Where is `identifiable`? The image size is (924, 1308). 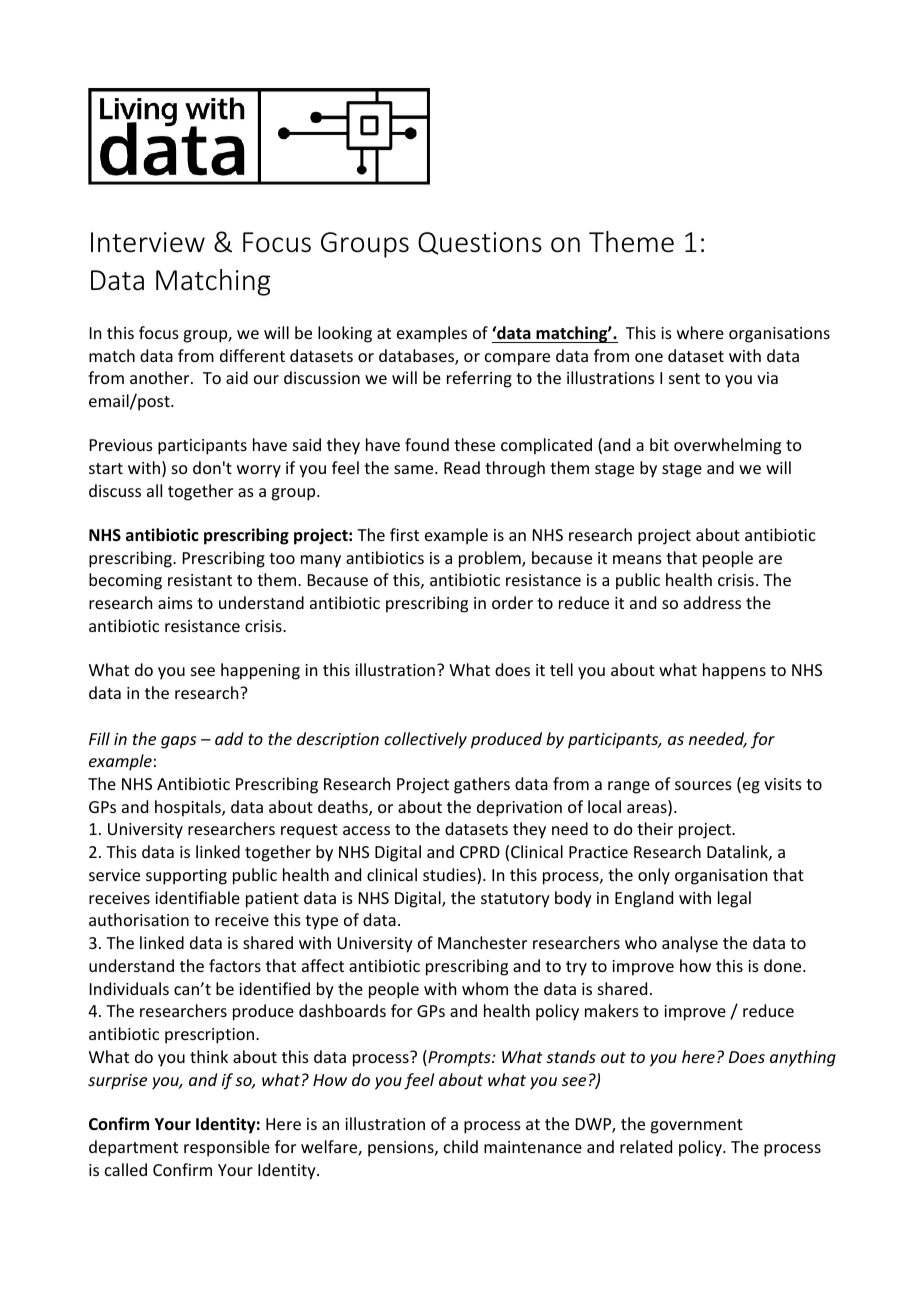
identifiable is located at coordinates (197, 897).
